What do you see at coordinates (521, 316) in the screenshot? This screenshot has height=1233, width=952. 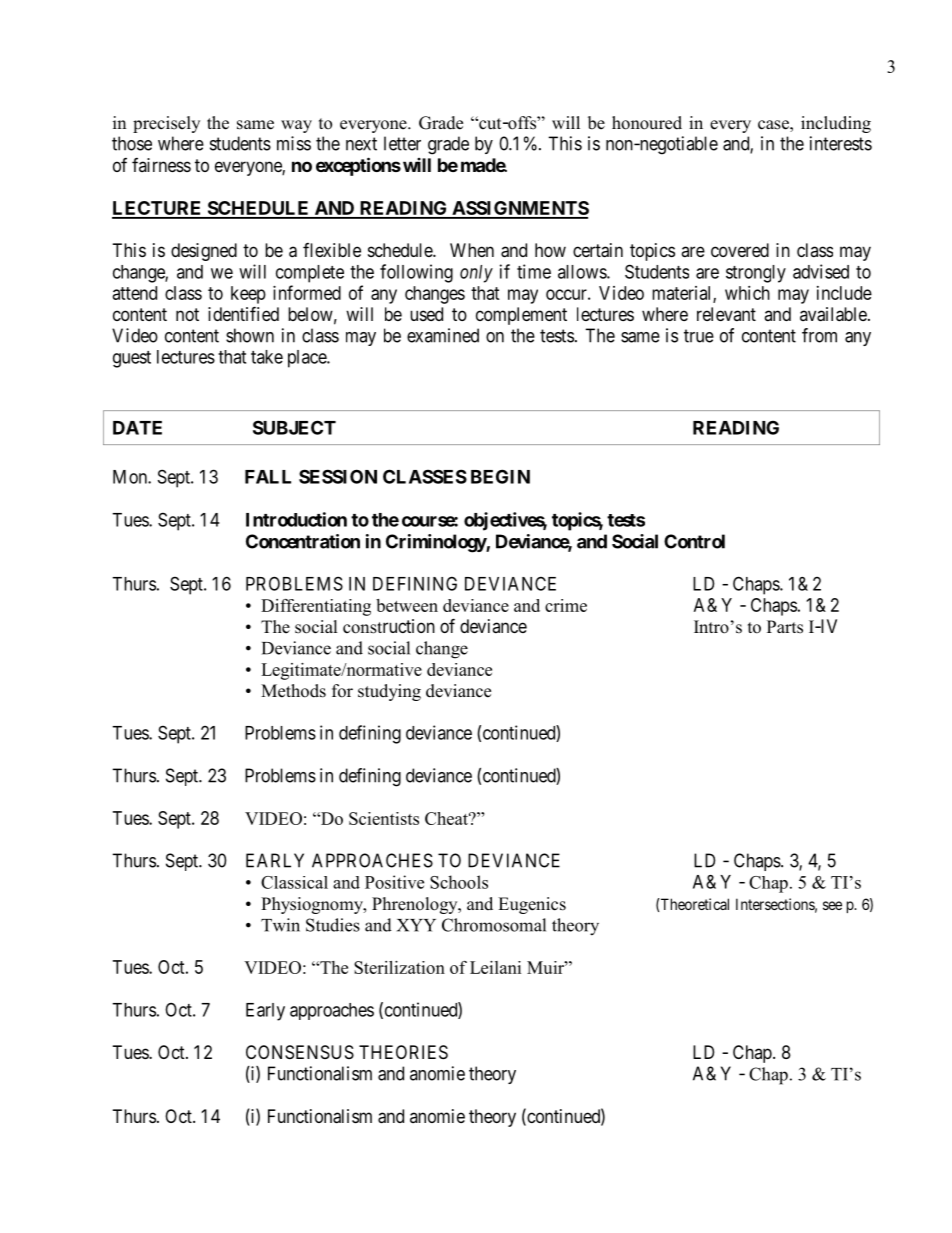 I see `complement` at bounding box center [521, 316].
